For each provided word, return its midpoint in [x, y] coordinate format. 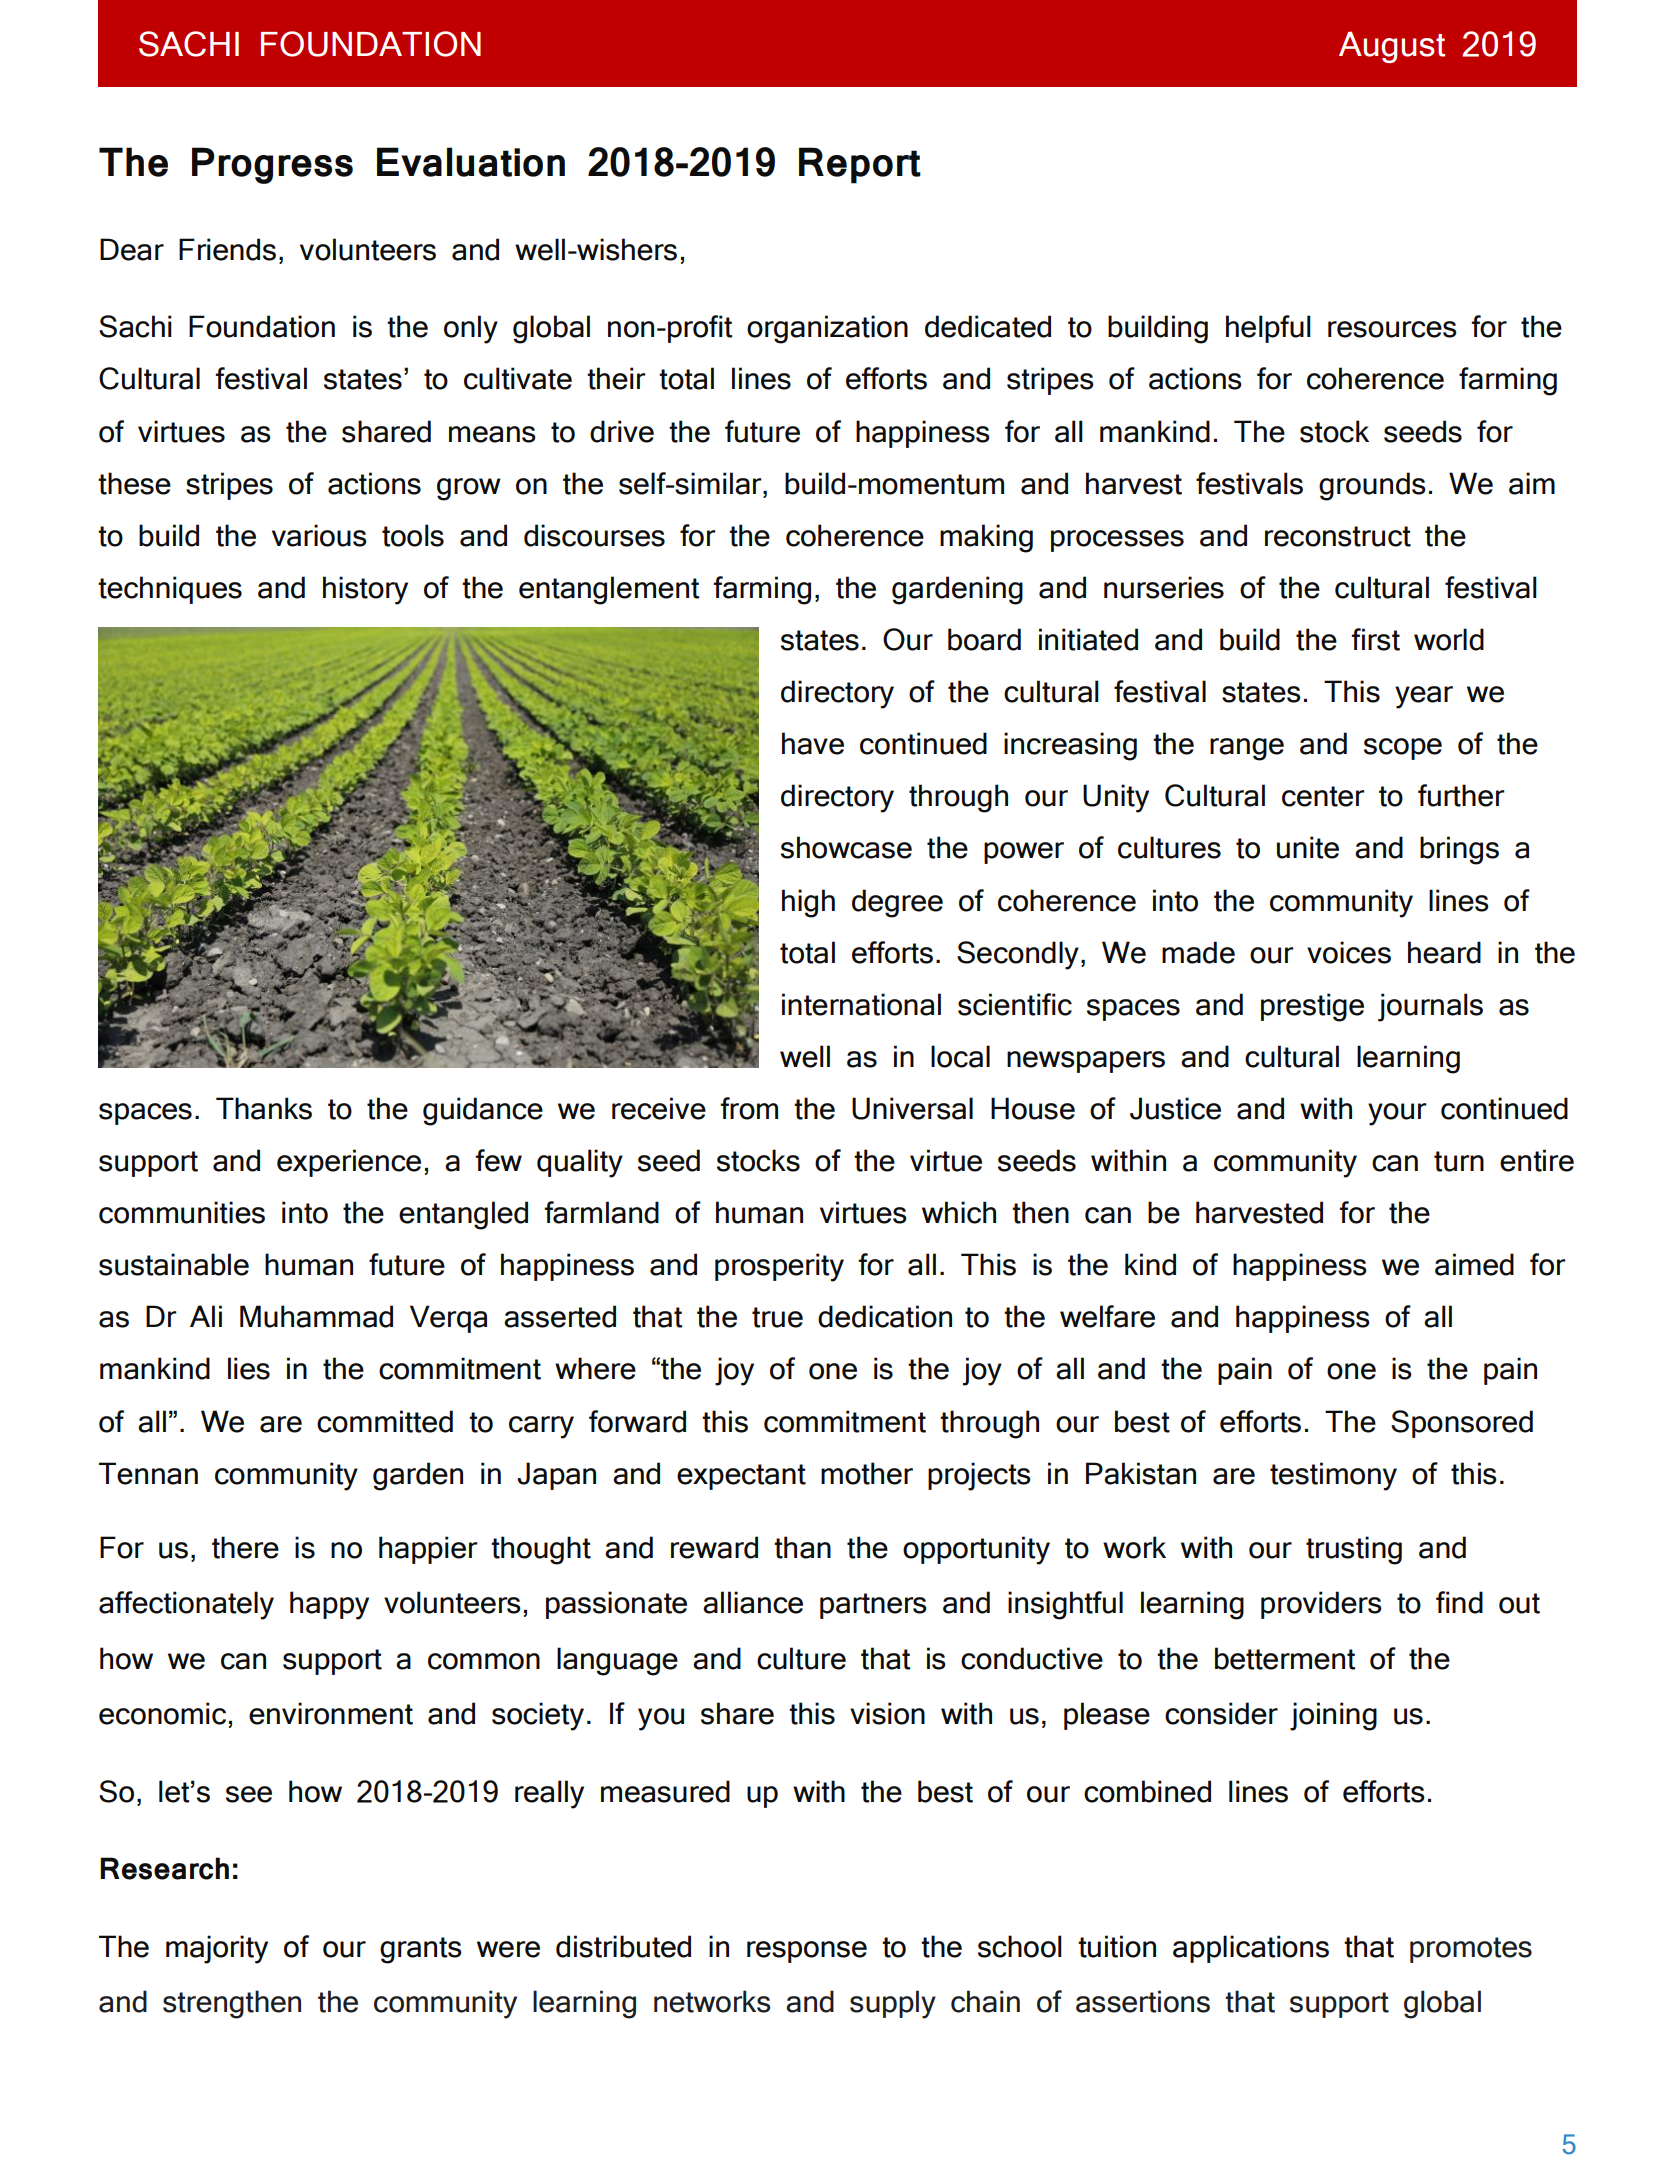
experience [349, 1163]
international [861, 1004]
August [1392, 47]
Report [860, 165]
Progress [272, 165]
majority [217, 1949]
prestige [1312, 1007]
